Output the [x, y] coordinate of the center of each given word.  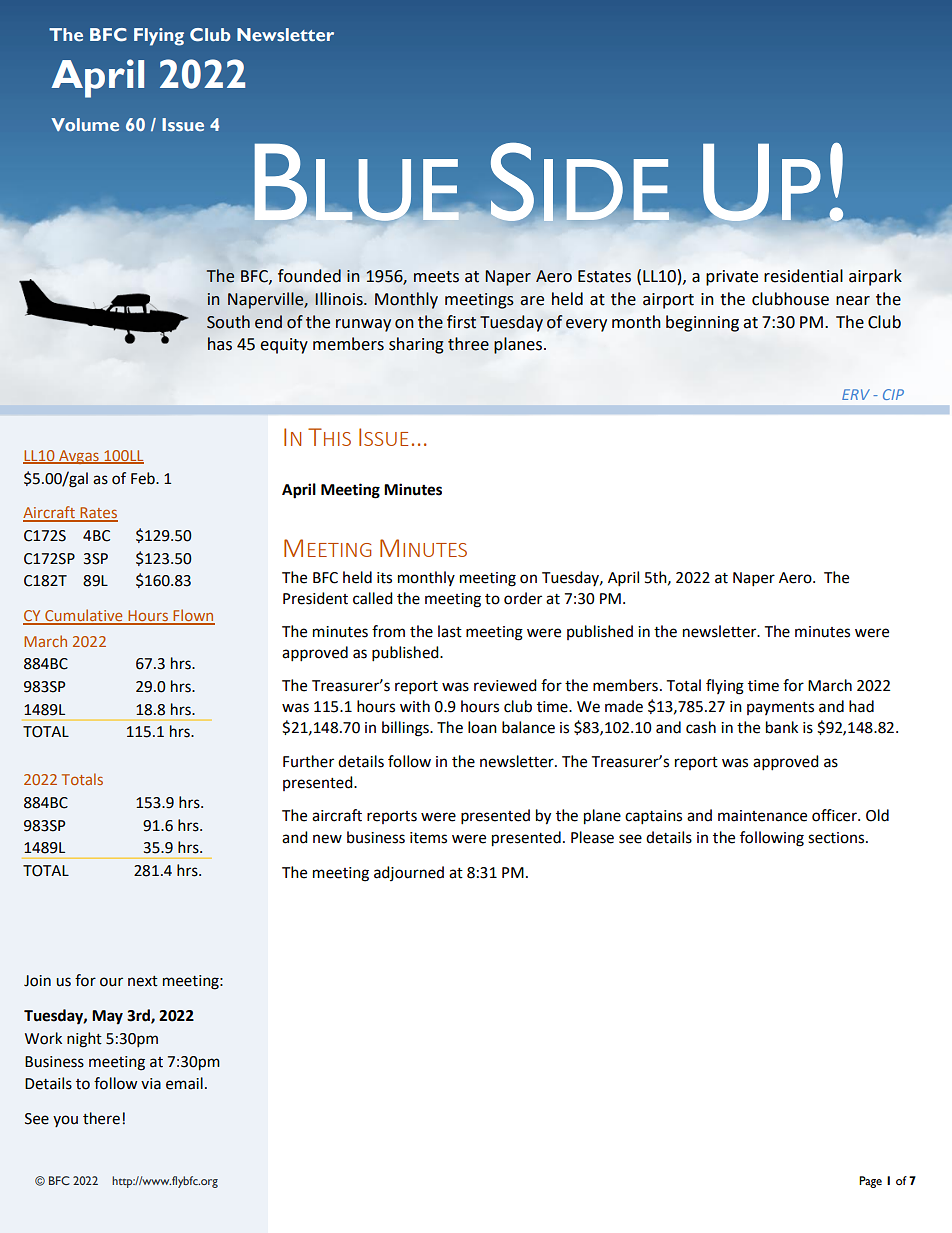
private [732, 278]
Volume [85, 124]
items [428, 838]
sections [837, 838]
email [184, 1083]
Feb [144, 478]
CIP [893, 394]
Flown [193, 616]
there [101, 1118]
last [450, 631]
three [468, 344]
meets [436, 277]
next [143, 981]
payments [780, 708]
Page [870, 1182]
